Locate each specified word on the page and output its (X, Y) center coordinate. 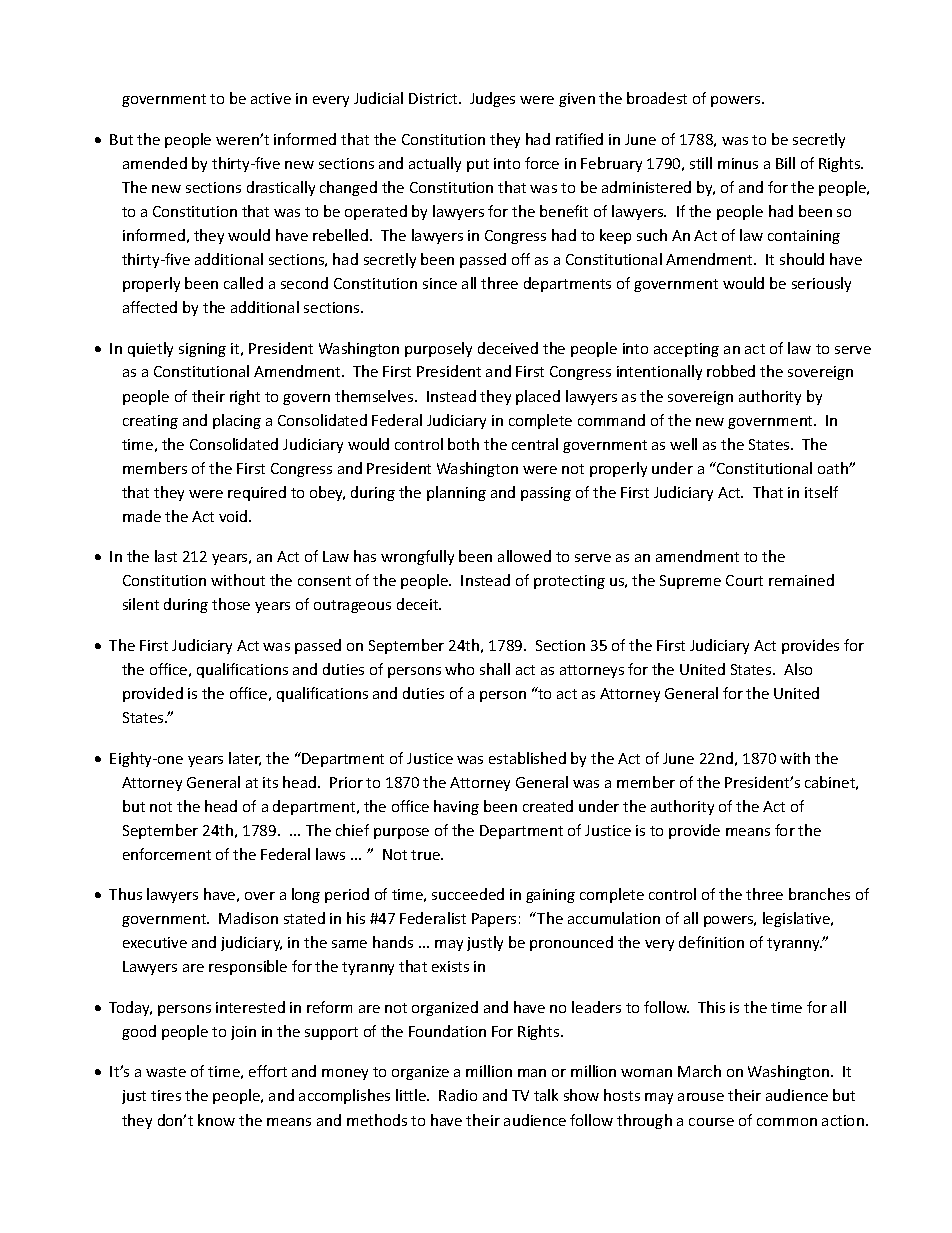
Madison (248, 918)
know (216, 1120)
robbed (731, 371)
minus (738, 163)
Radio (458, 1095)
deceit (419, 604)
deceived (508, 348)
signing (202, 350)
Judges (492, 99)
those (231, 604)
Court (744, 580)
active (271, 98)
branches (819, 894)
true (426, 855)
